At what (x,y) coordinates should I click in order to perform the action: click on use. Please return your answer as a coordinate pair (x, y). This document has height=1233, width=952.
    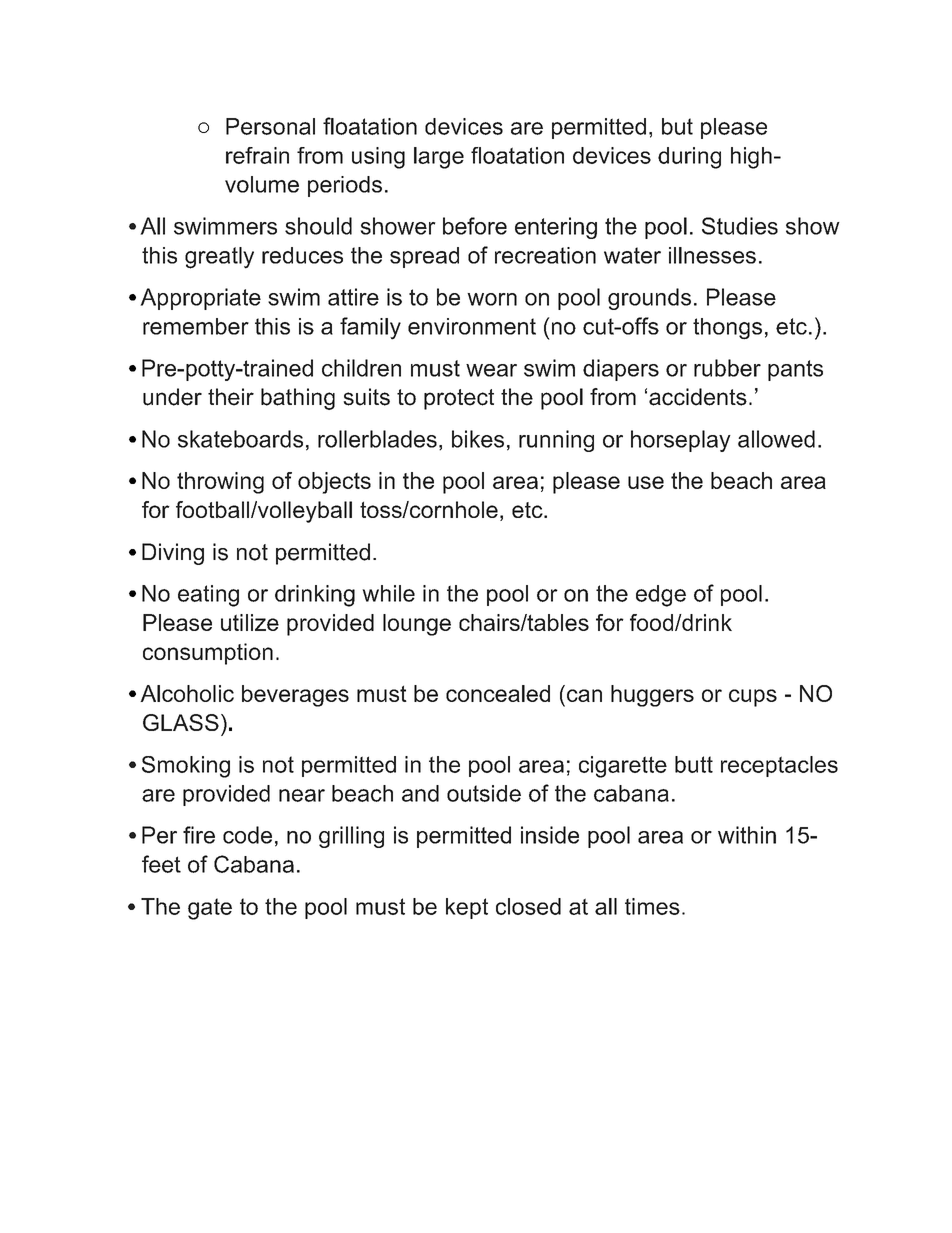
    Looking at the image, I should click on (646, 482).
